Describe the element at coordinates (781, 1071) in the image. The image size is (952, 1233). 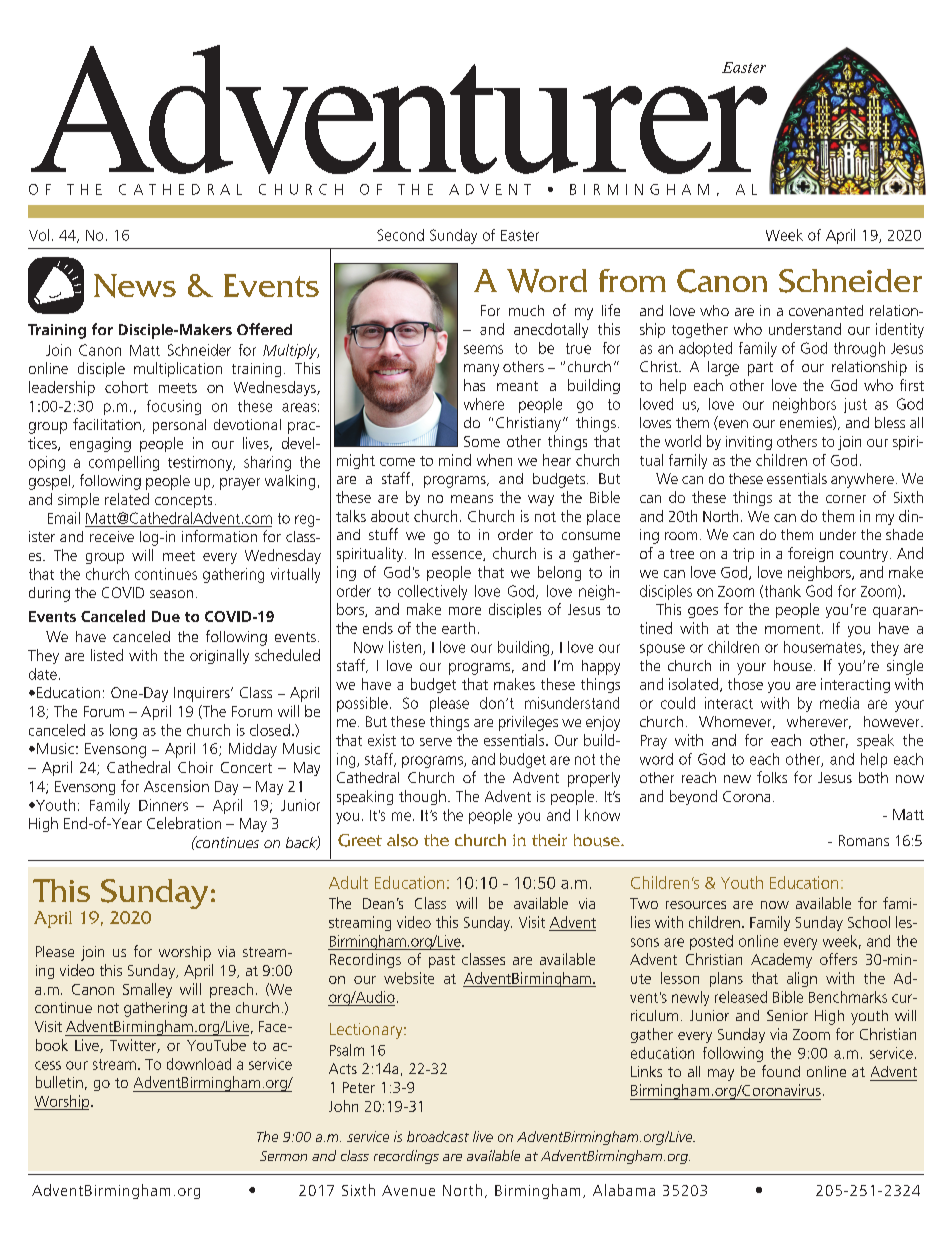
I see `found` at that location.
